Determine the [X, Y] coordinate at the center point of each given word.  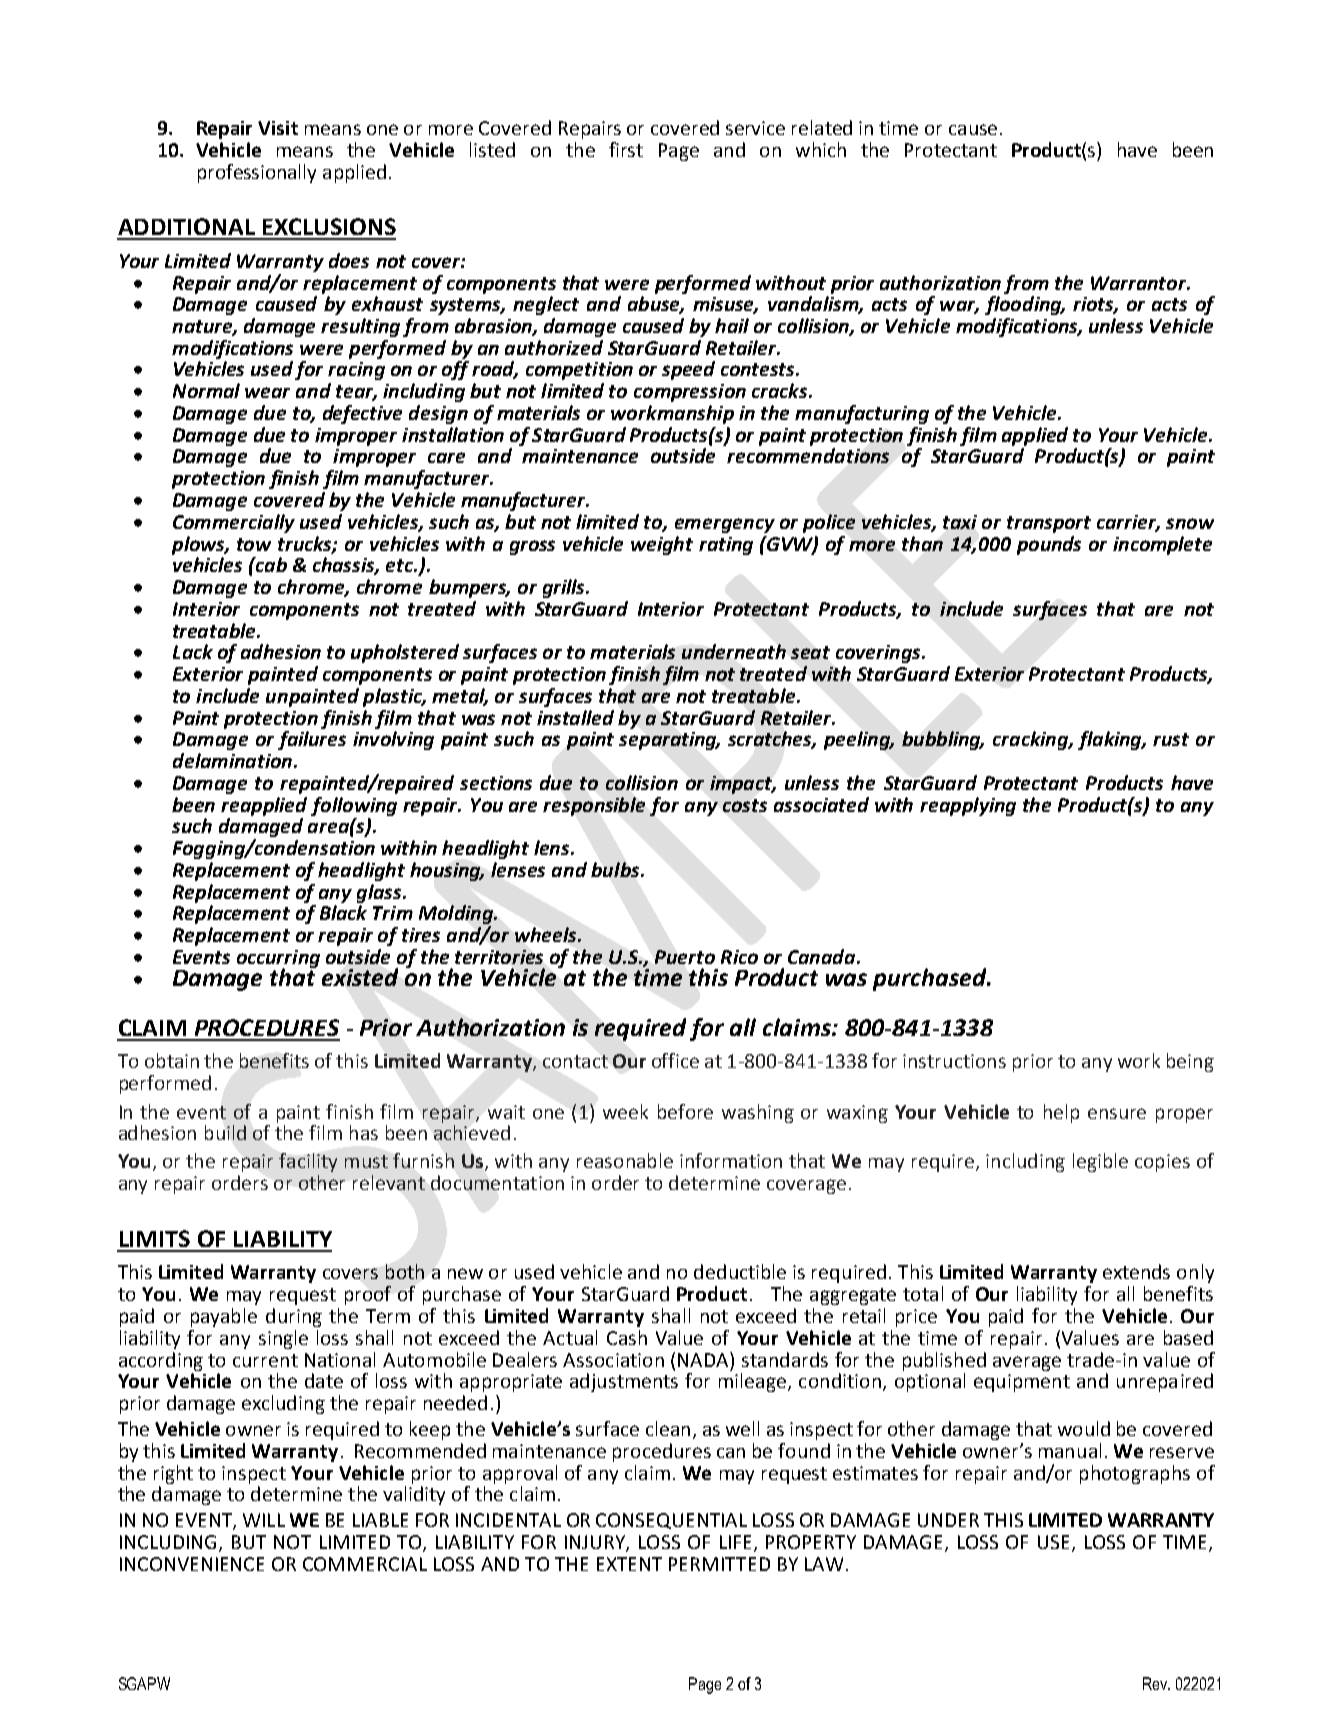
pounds [1049, 545]
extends [1136, 1271]
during [294, 1317]
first [626, 149]
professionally [257, 173]
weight [662, 545]
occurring [278, 960]
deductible [740, 1271]
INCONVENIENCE [192, 1564]
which [821, 149]
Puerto [685, 957]
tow [254, 544]
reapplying [968, 806]
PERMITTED [719, 1564]
